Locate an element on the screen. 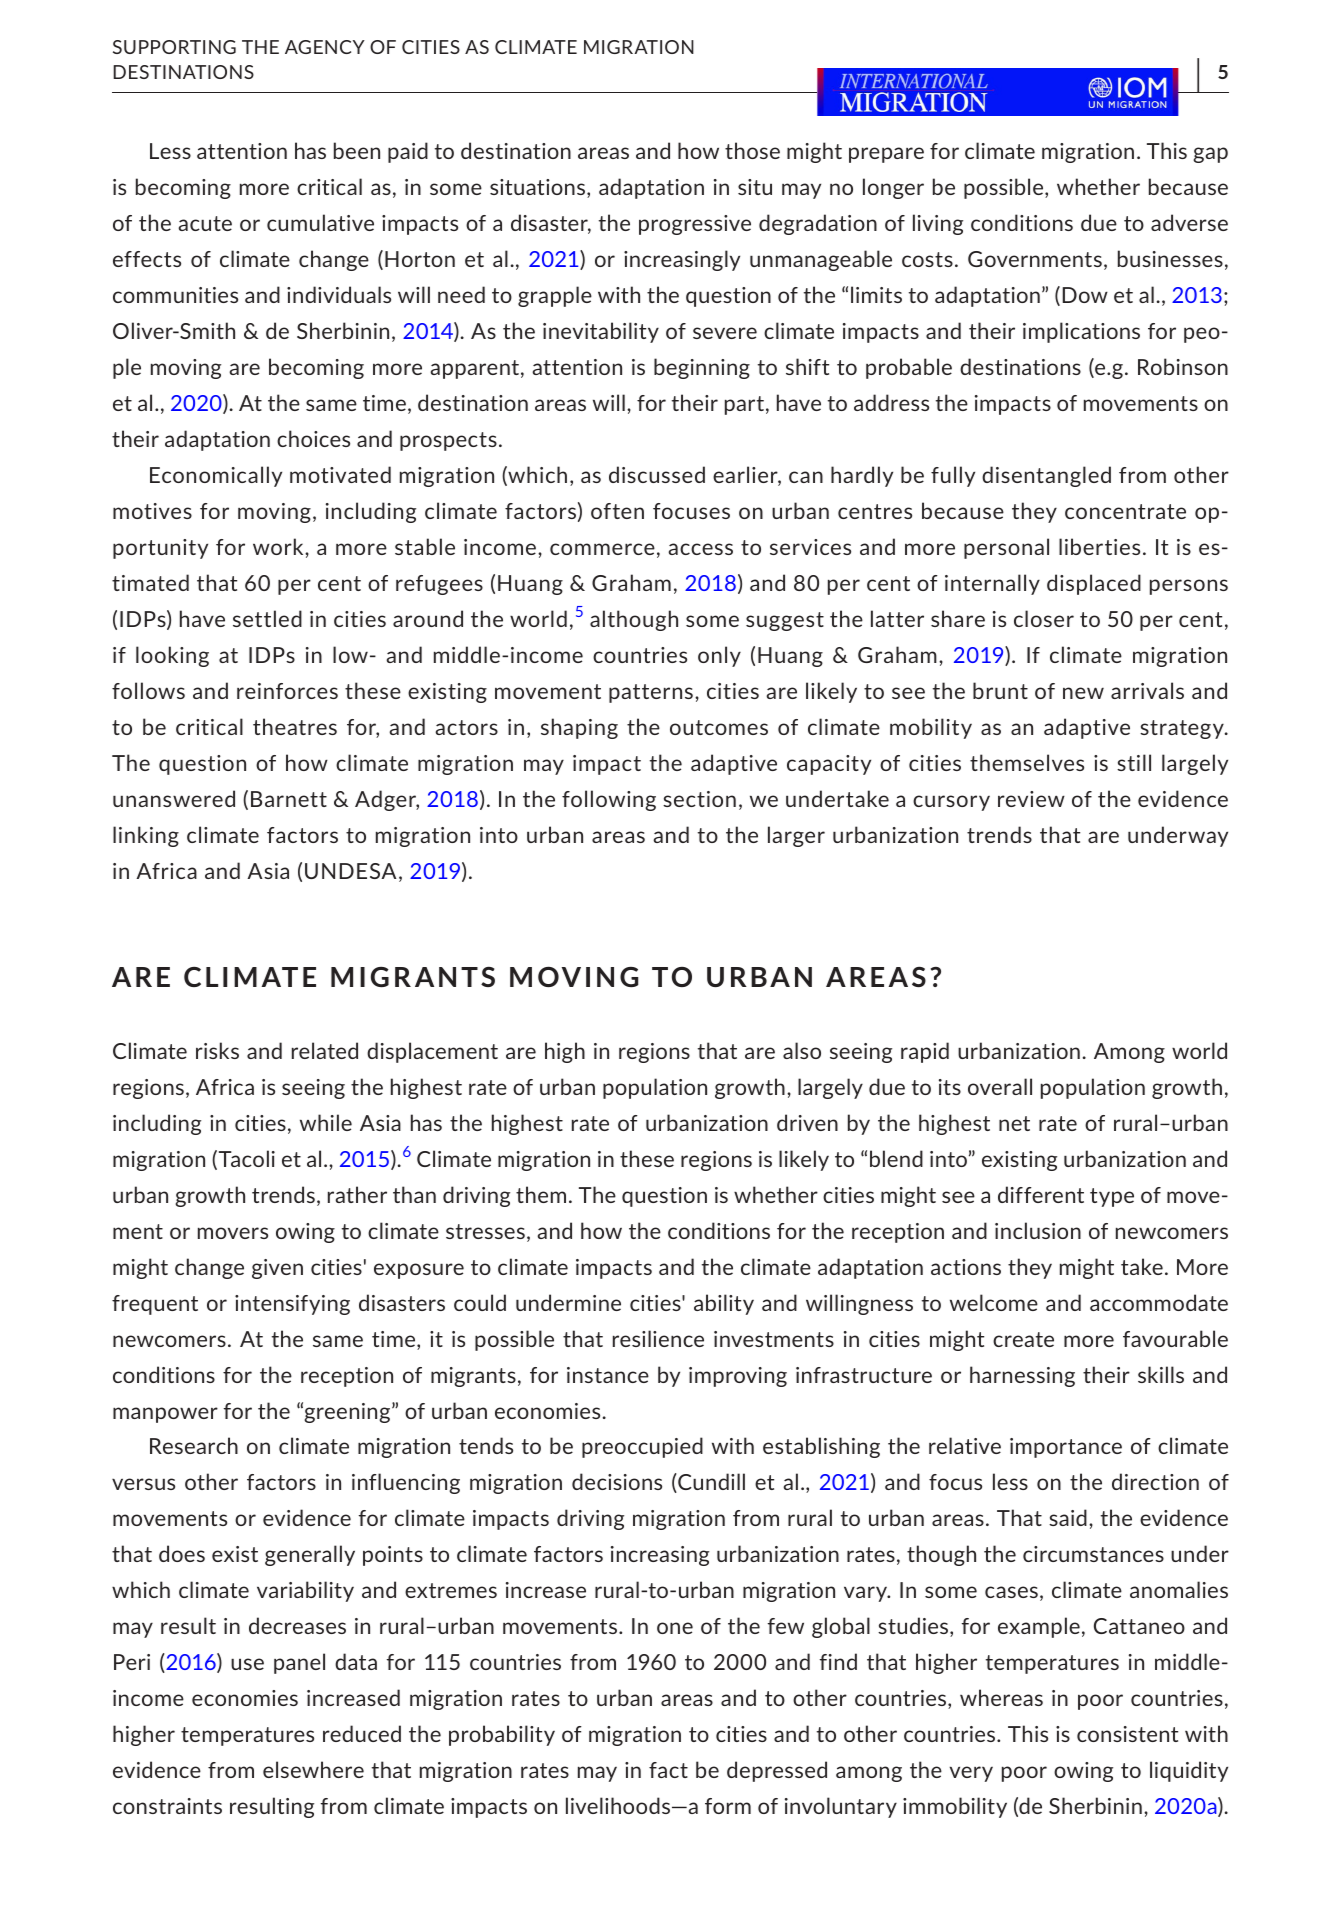 This screenshot has height=1930, width=1341. liberties is located at coordinates (1099, 546).
